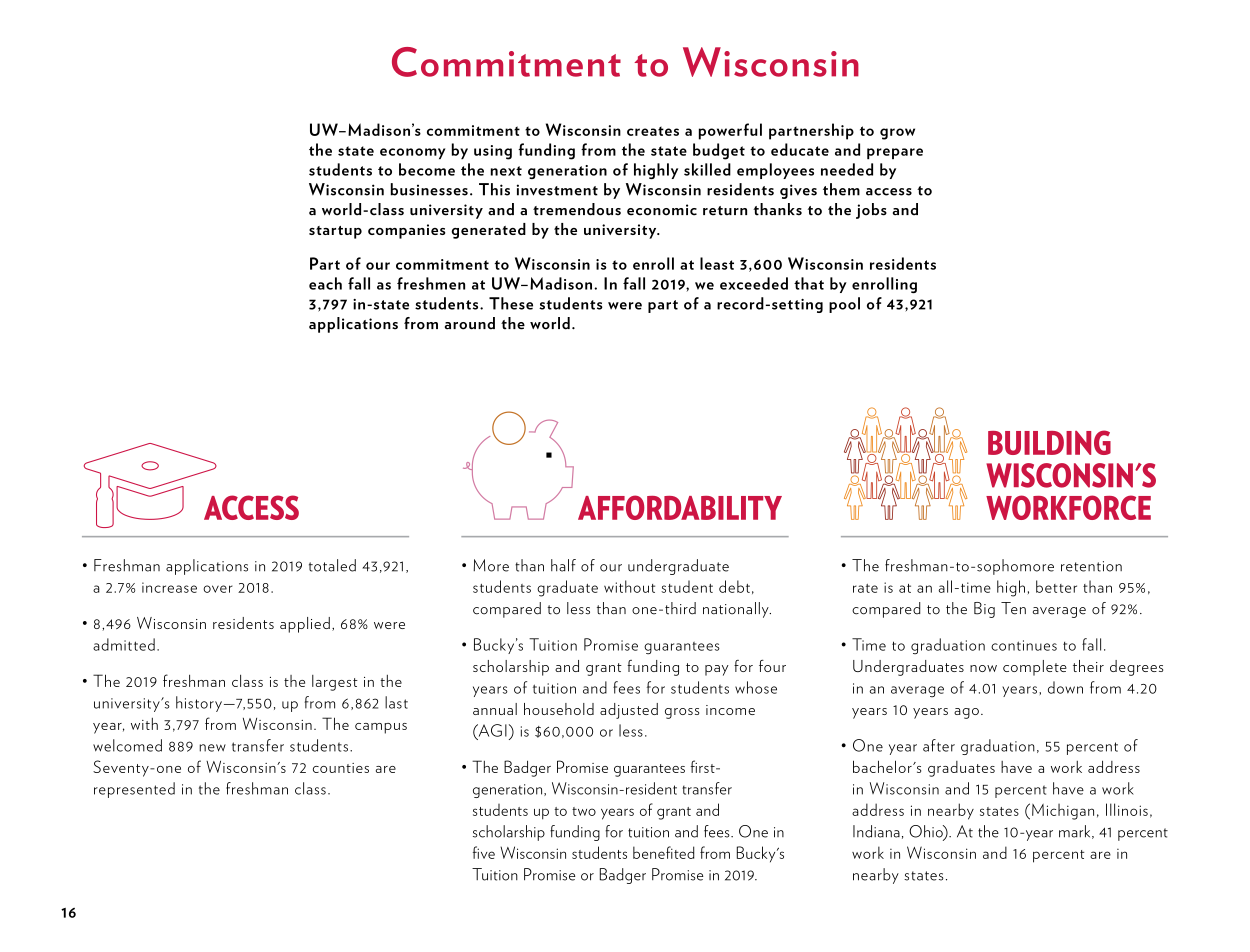 The height and width of the screenshot is (952, 1250). What do you see at coordinates (325, 283) in the screenshot?
I see `each` at bounding box center [325, 283].
